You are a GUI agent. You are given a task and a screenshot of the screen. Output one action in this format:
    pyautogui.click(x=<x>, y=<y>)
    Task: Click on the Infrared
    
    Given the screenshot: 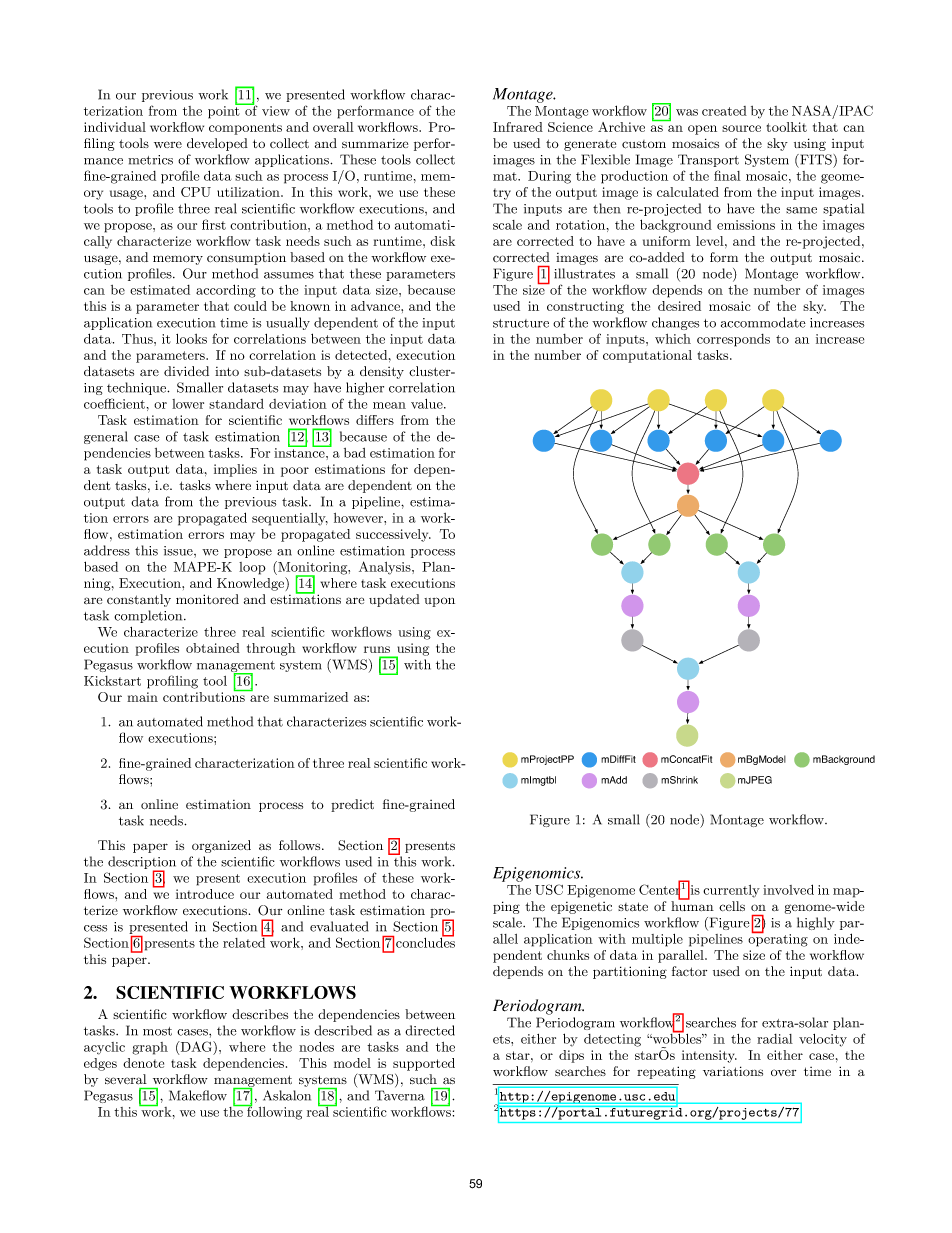 What is the action you would take?
    pyautogui.click(x=518, y=127)
